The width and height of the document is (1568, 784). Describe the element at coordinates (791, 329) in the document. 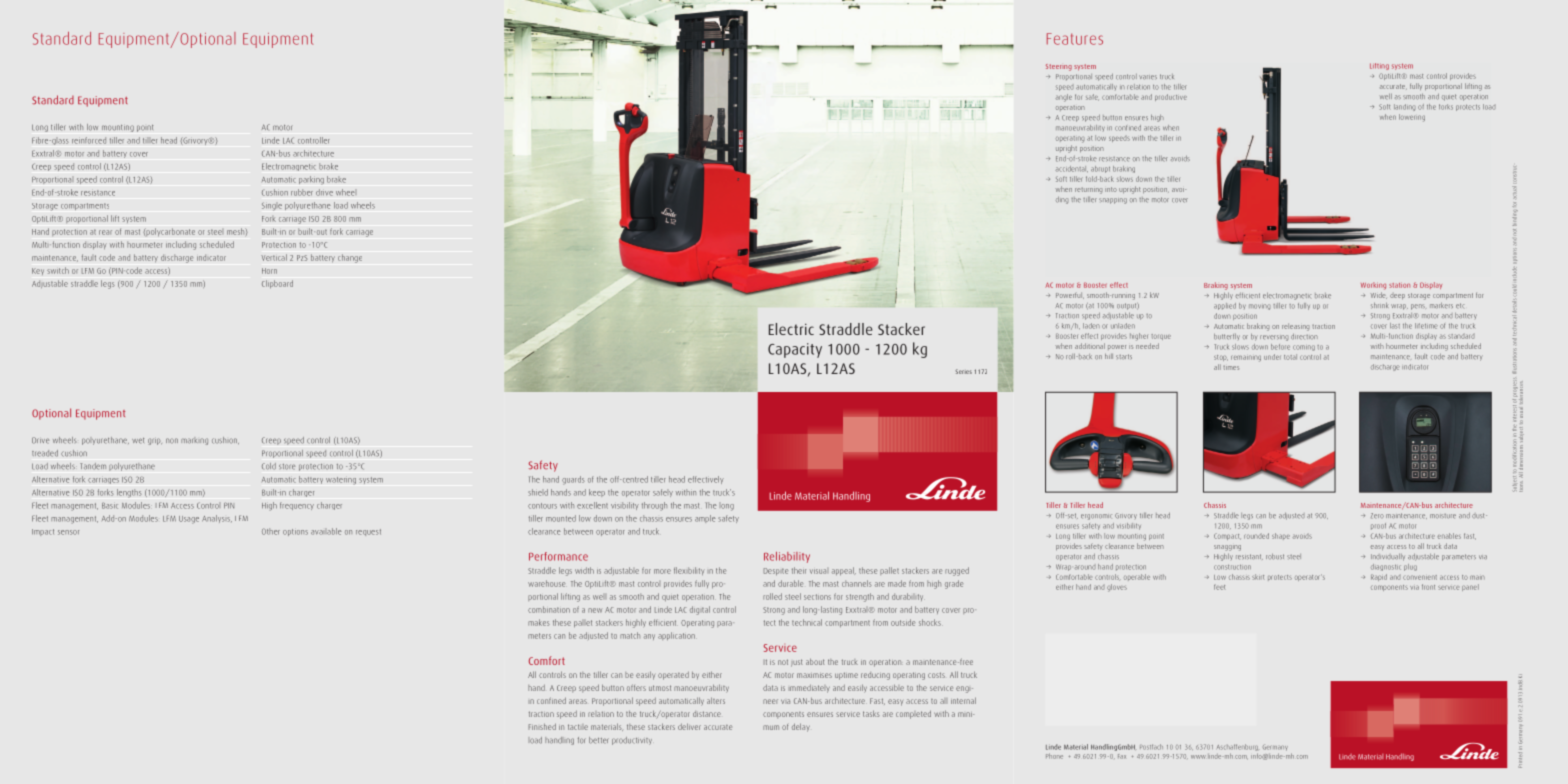

I see `Electric` at that location.
